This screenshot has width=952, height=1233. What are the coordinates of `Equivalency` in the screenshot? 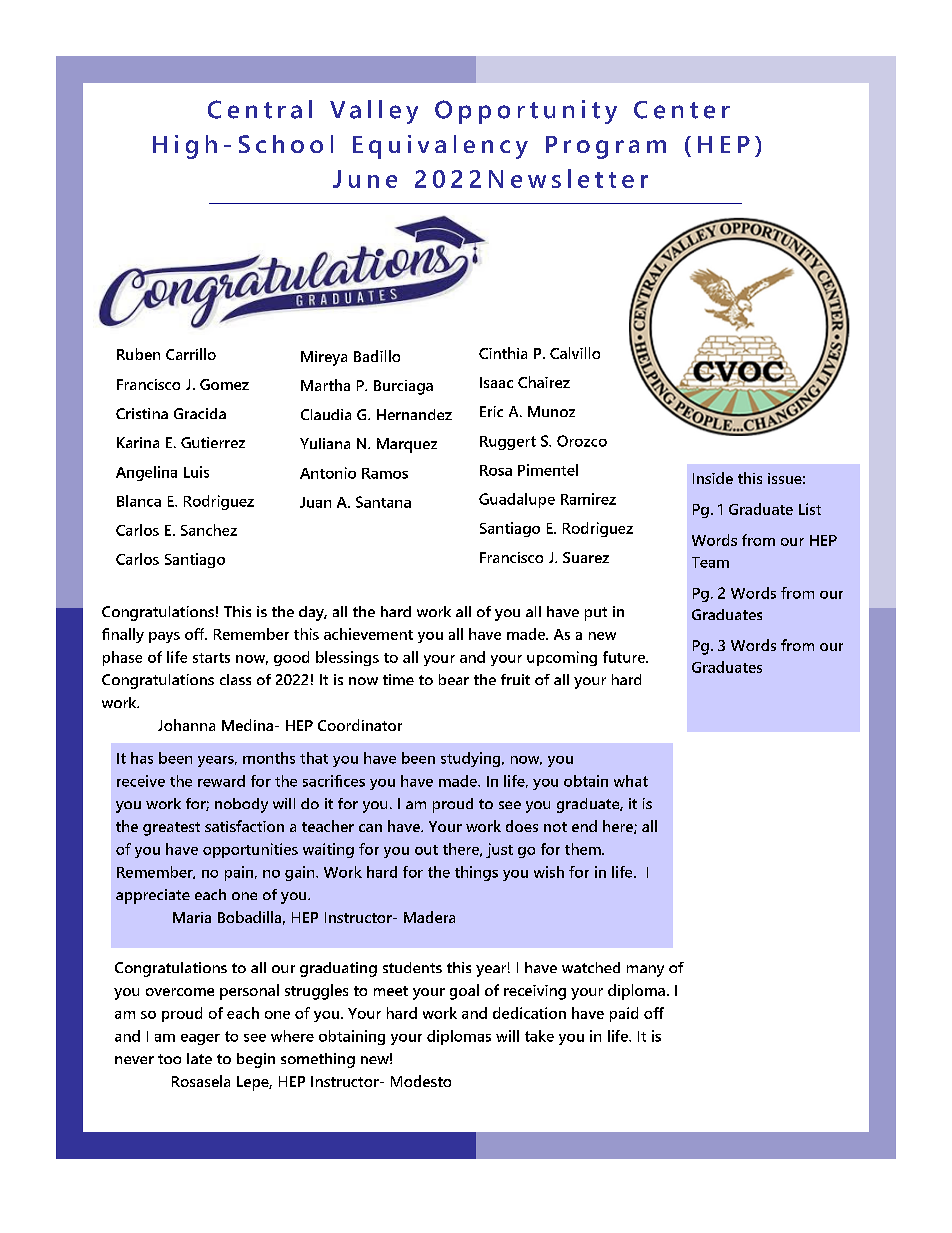 It's located at (440, 147).
